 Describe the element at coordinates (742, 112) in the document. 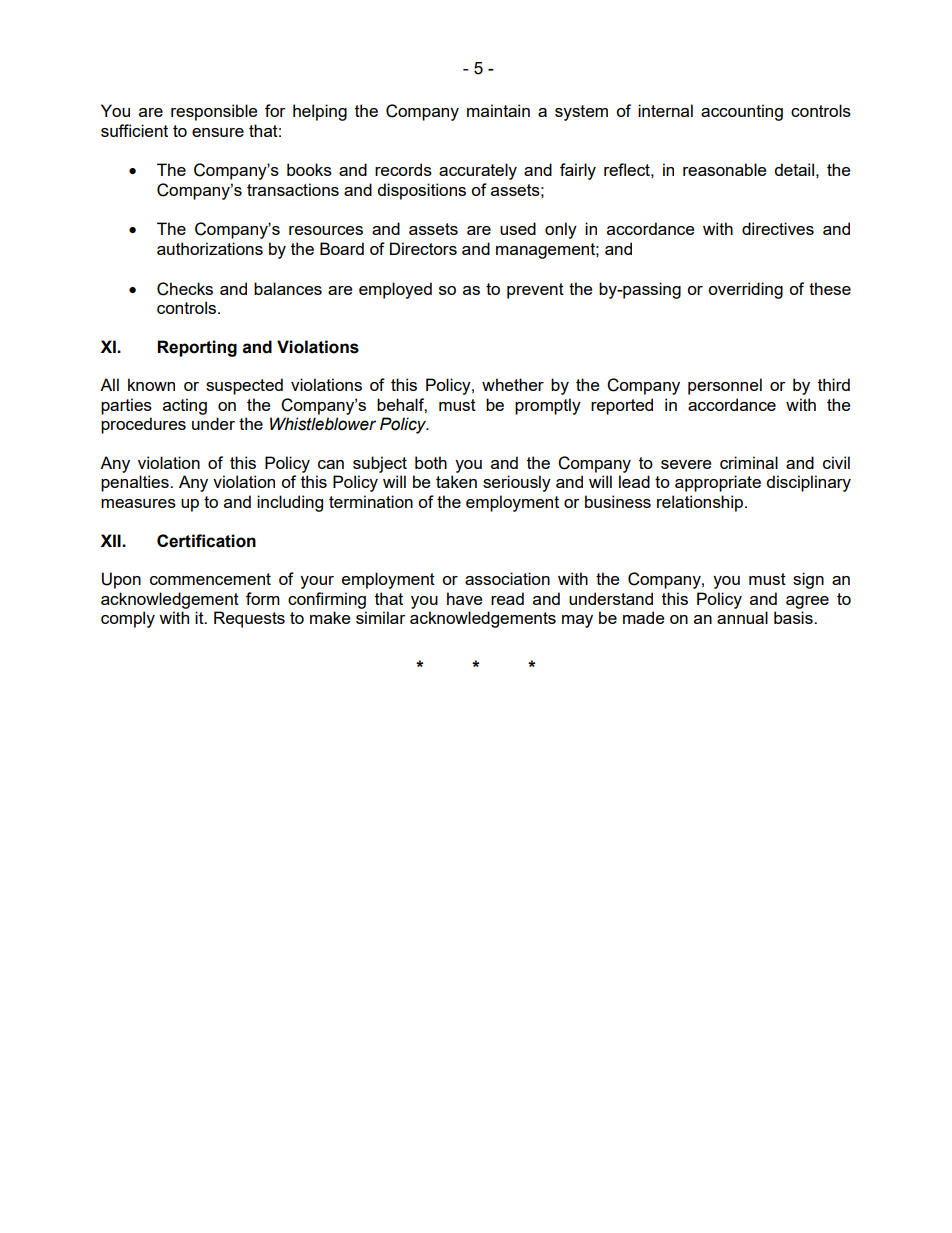

I see `accounting` at that location.
